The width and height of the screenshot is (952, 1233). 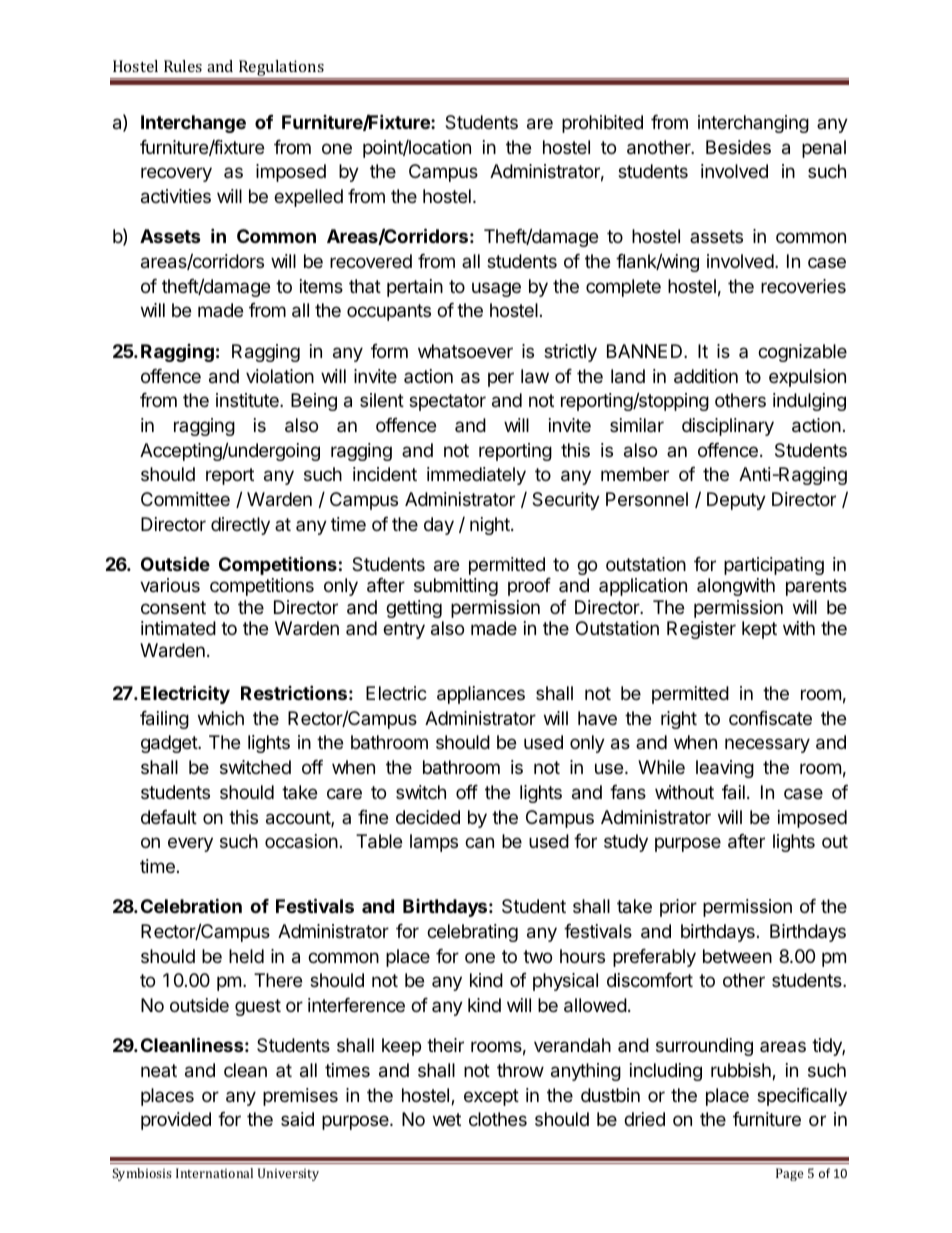 What do you see at coordinates (472, 933) in the screenshot?
I see `celebrating` at bounding box center [472, 933].
